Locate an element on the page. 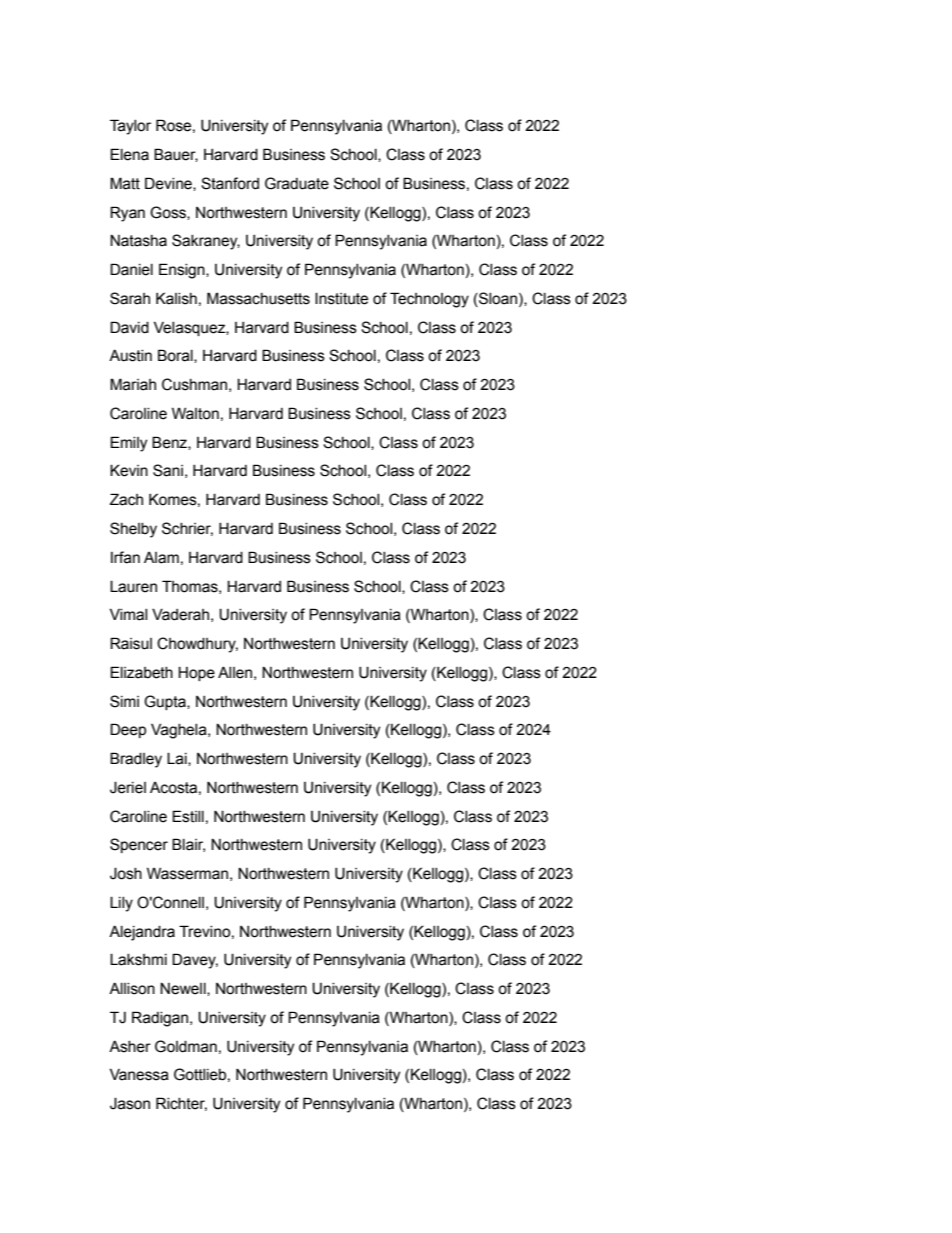 This image has height=1233, width=952. Lauren is located at coordinates (133, 586).
